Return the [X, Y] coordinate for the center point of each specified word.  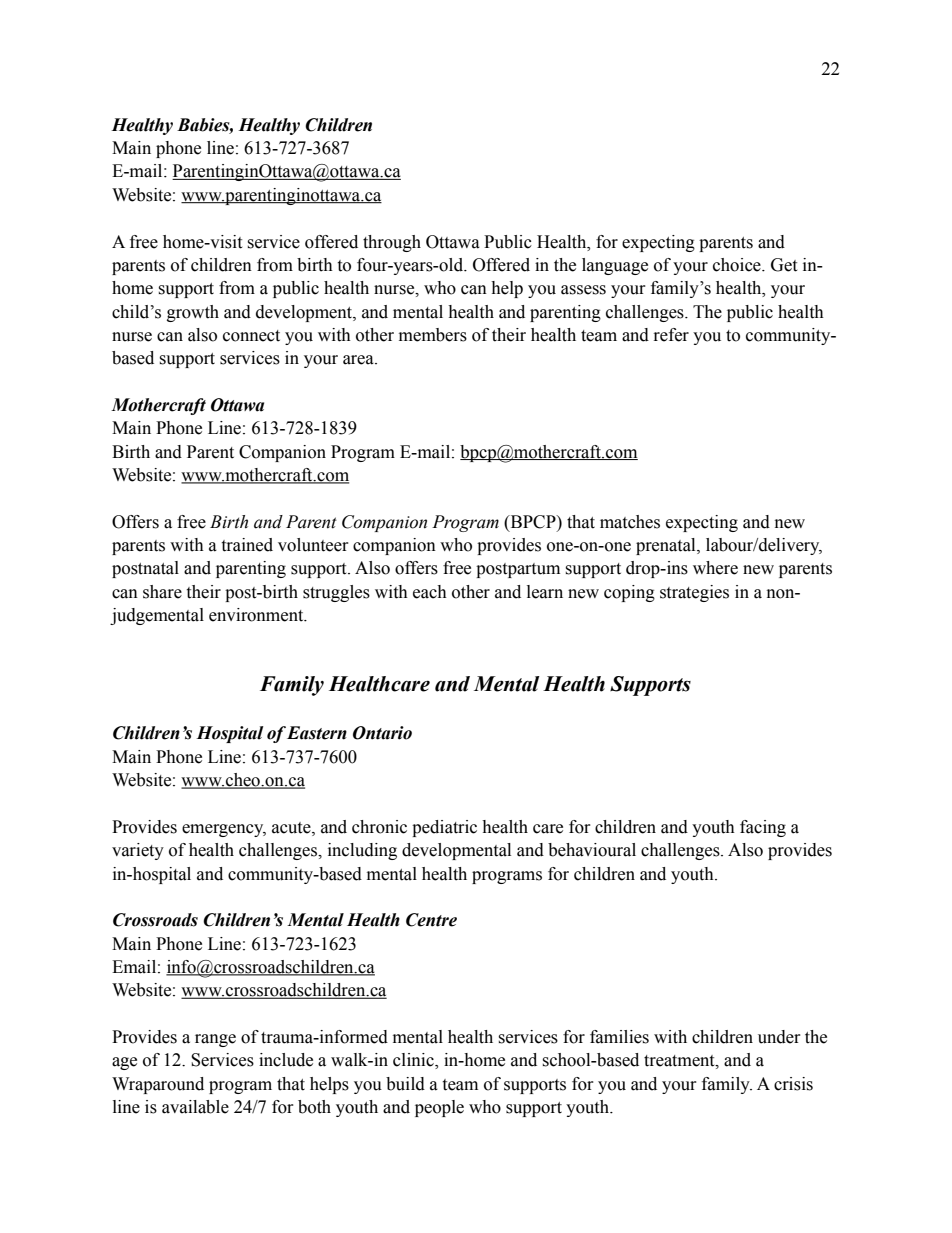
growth [193, 313]
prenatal [667, 546]
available [195, 1107]
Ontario [382, 733]
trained [247, 545]
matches [630, 522]
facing [763, 828]
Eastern [317, 733]
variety [138, 851]
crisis [793, 1084]
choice [738, 265]
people [439, 1108]
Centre [431, 920]
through [392, 243]
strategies [694, 593]
